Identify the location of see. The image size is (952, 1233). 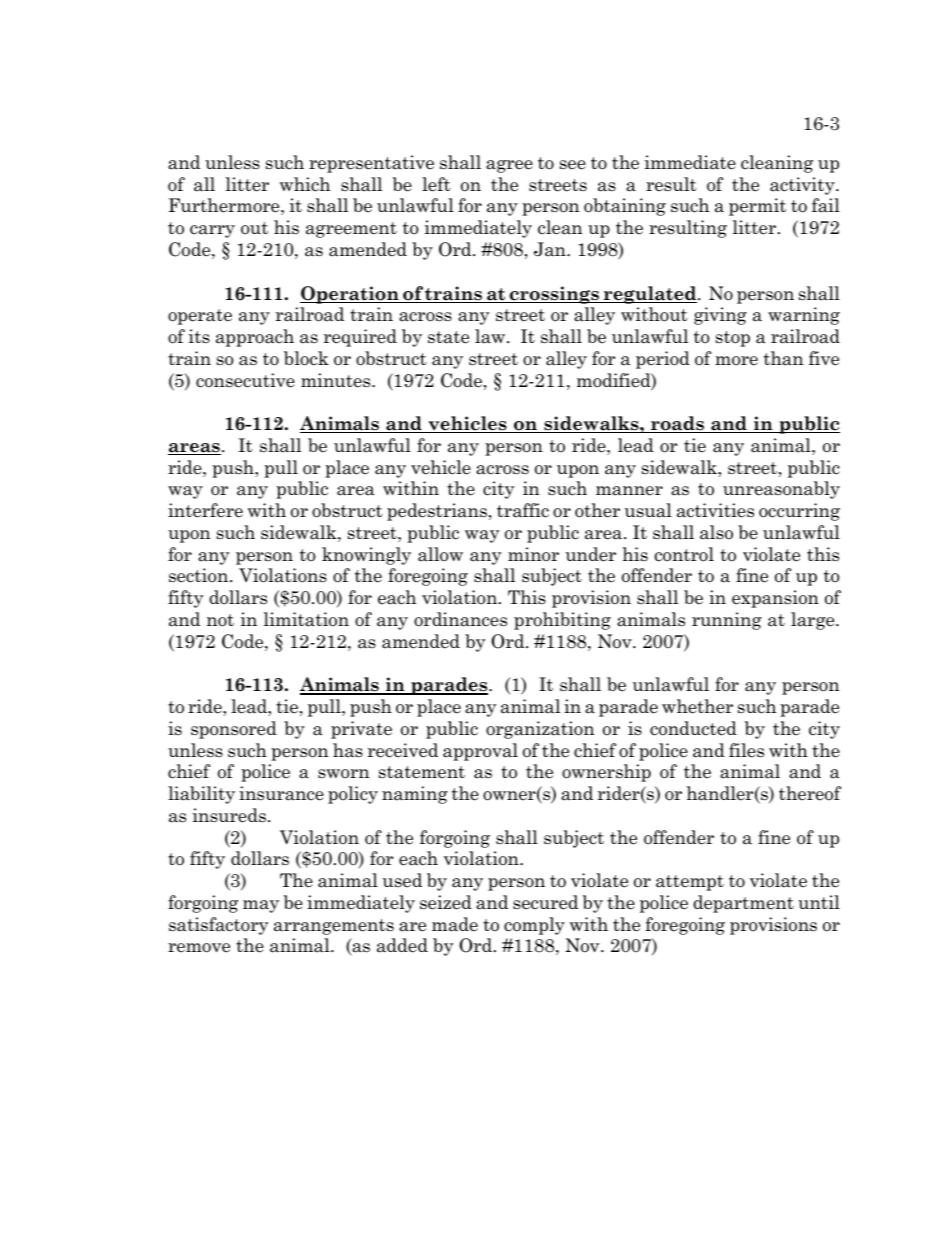
(573, 165).
